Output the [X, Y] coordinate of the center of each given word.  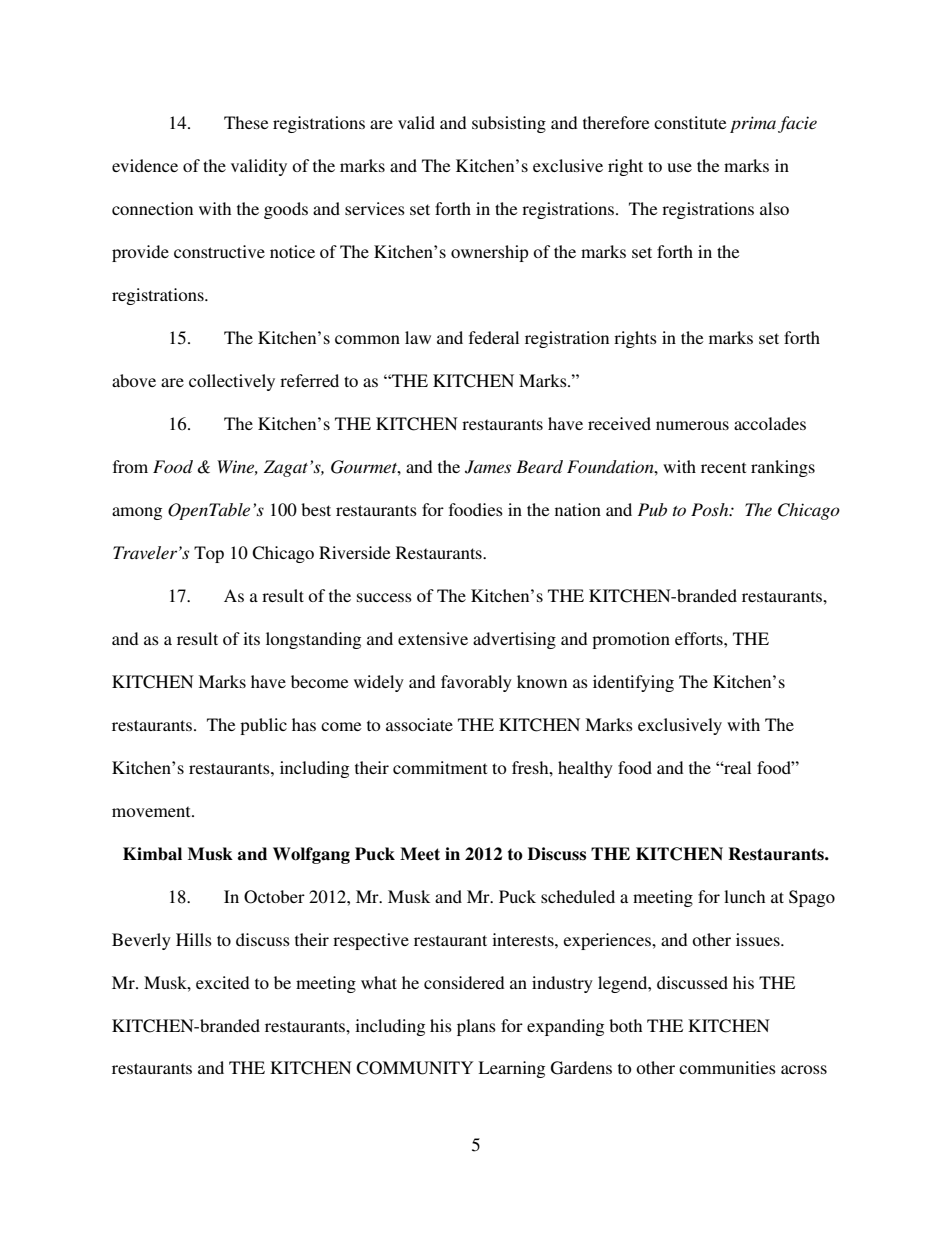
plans [476, 1027]
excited [223, 982]
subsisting [509, 124]
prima [753, 124]
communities [727, 1067]
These [246, 122]
